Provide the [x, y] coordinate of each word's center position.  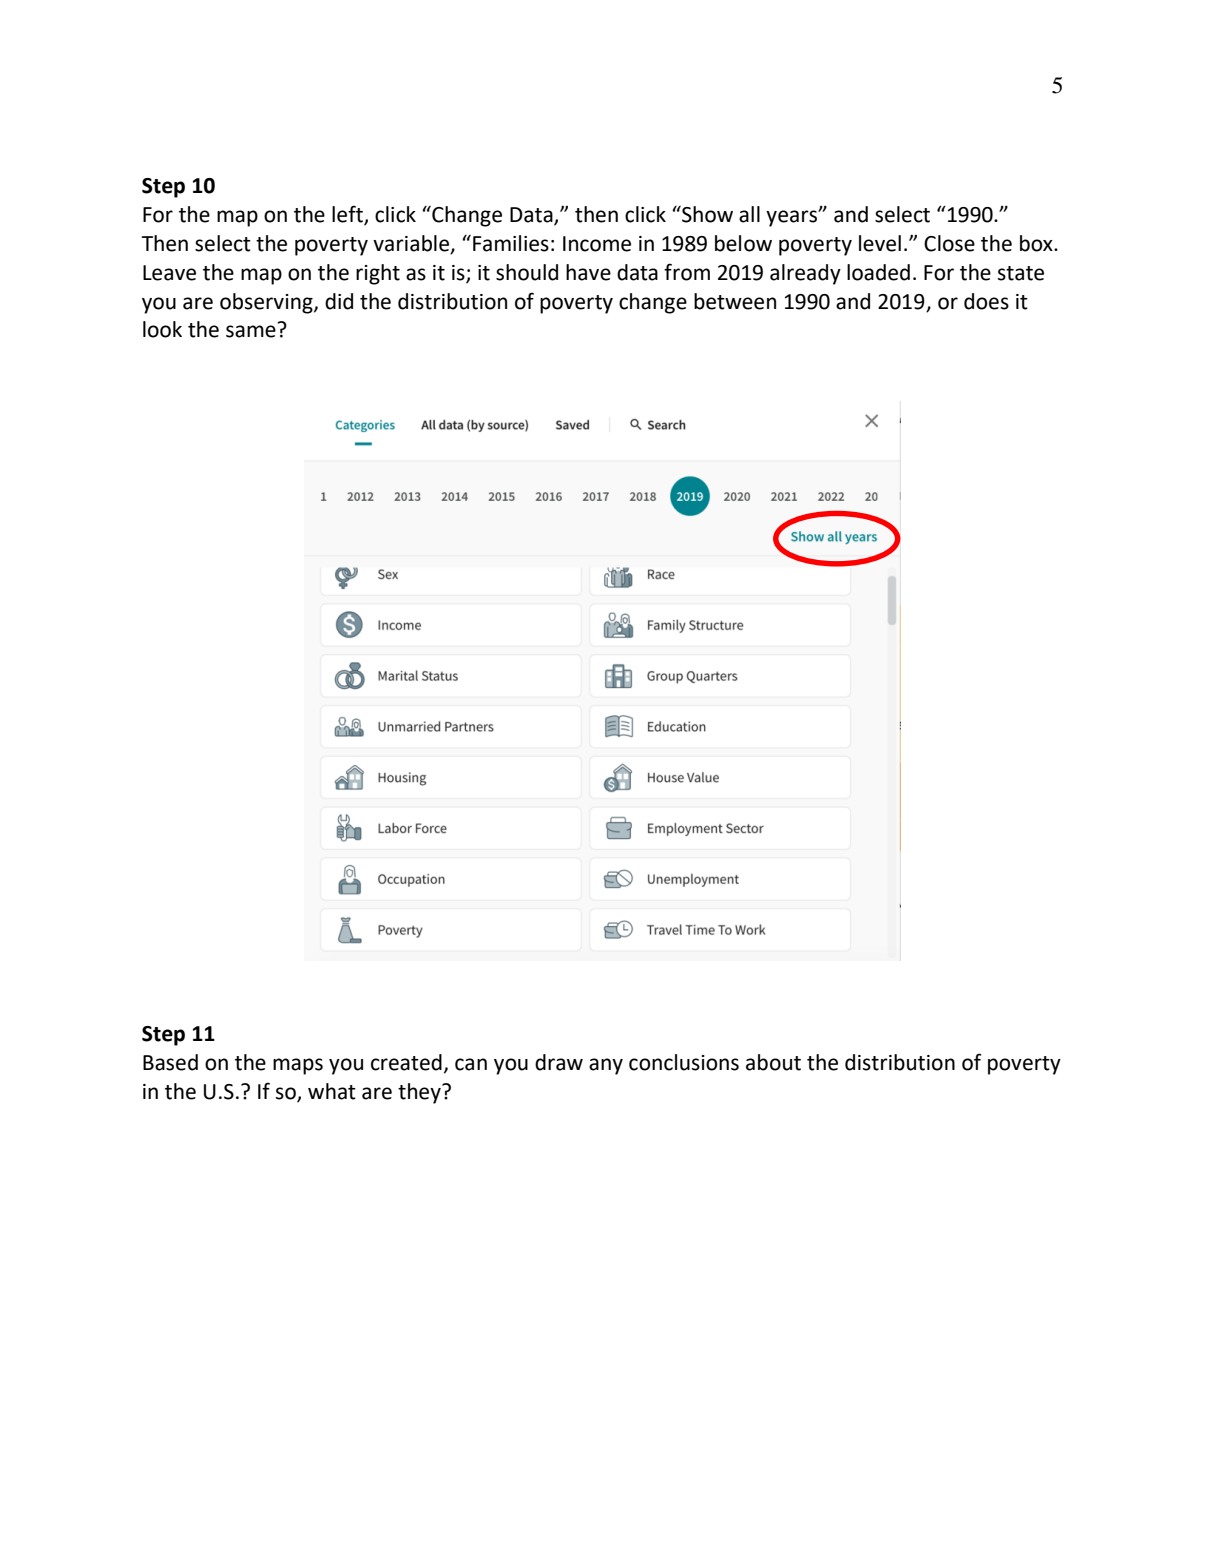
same [251, 331]
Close [949, 243]
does [986, 301]
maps [298, 1066]
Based [170, 1062]
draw [559, 1062]
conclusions [684, 1062]
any [606, 1066]
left [348, 215]
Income [597, 244]
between [735, 301]
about [773, 1062]
